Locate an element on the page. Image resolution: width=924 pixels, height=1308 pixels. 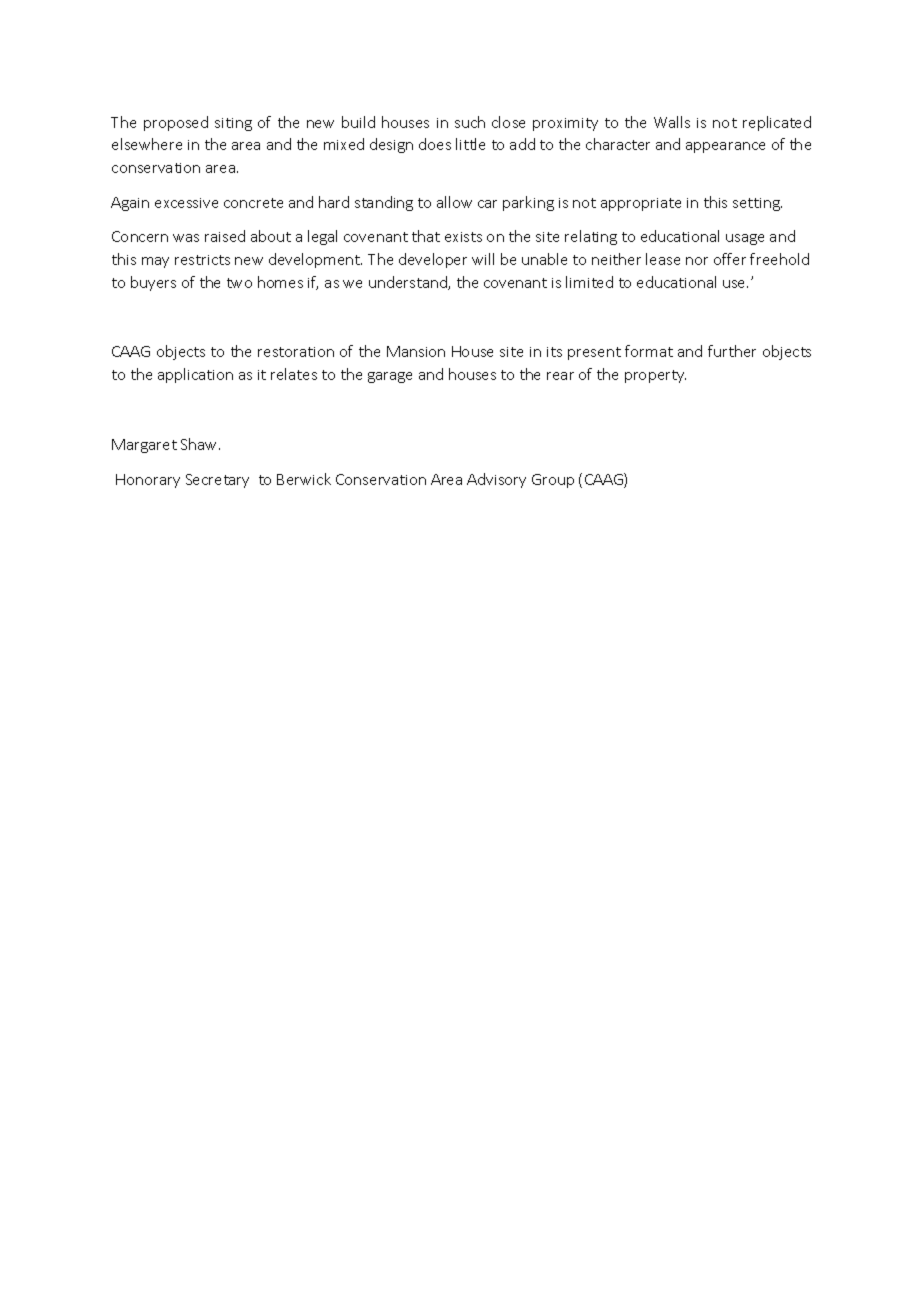
two is located at coordinates (239, 283).
